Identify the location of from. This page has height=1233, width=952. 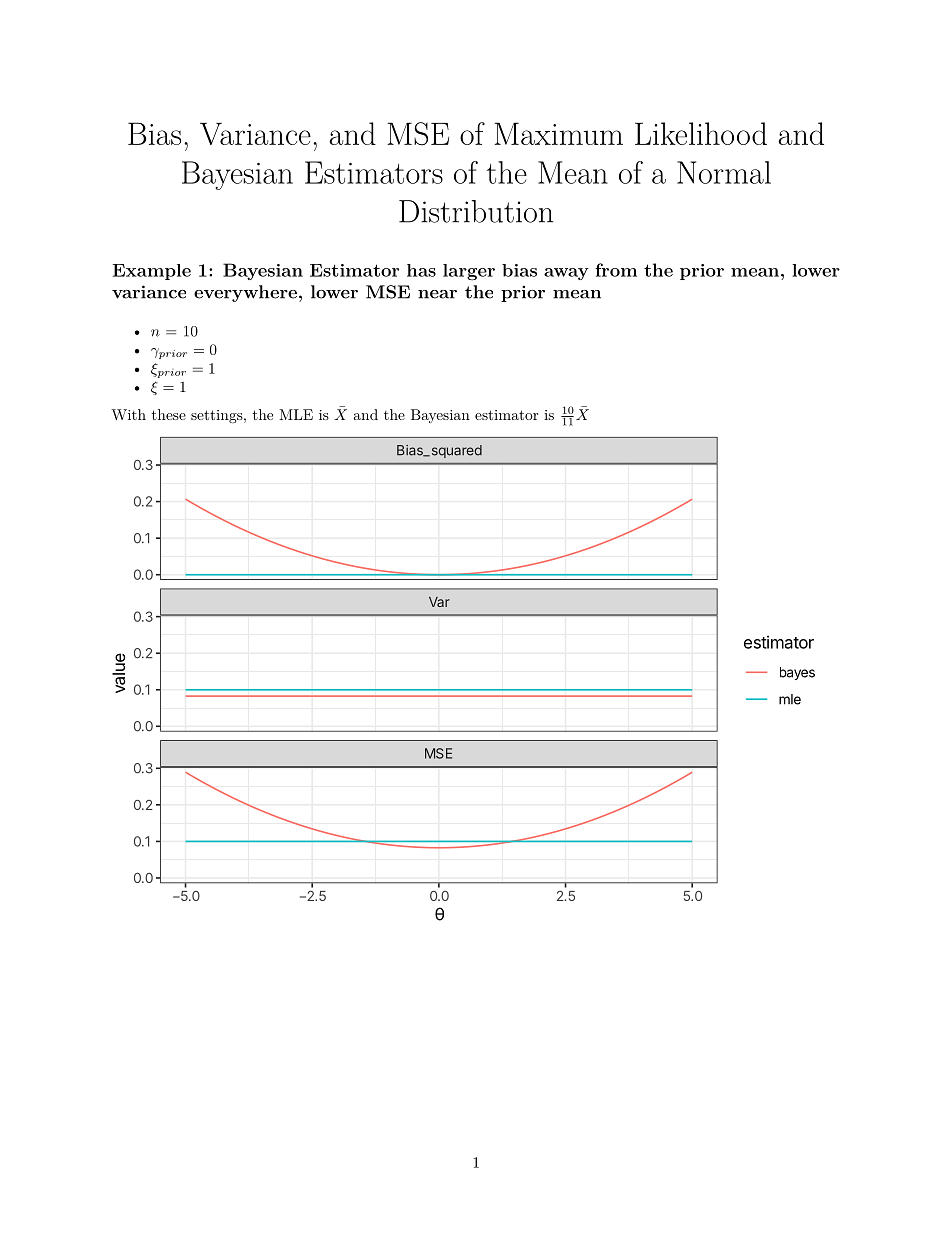
(616, 270).
